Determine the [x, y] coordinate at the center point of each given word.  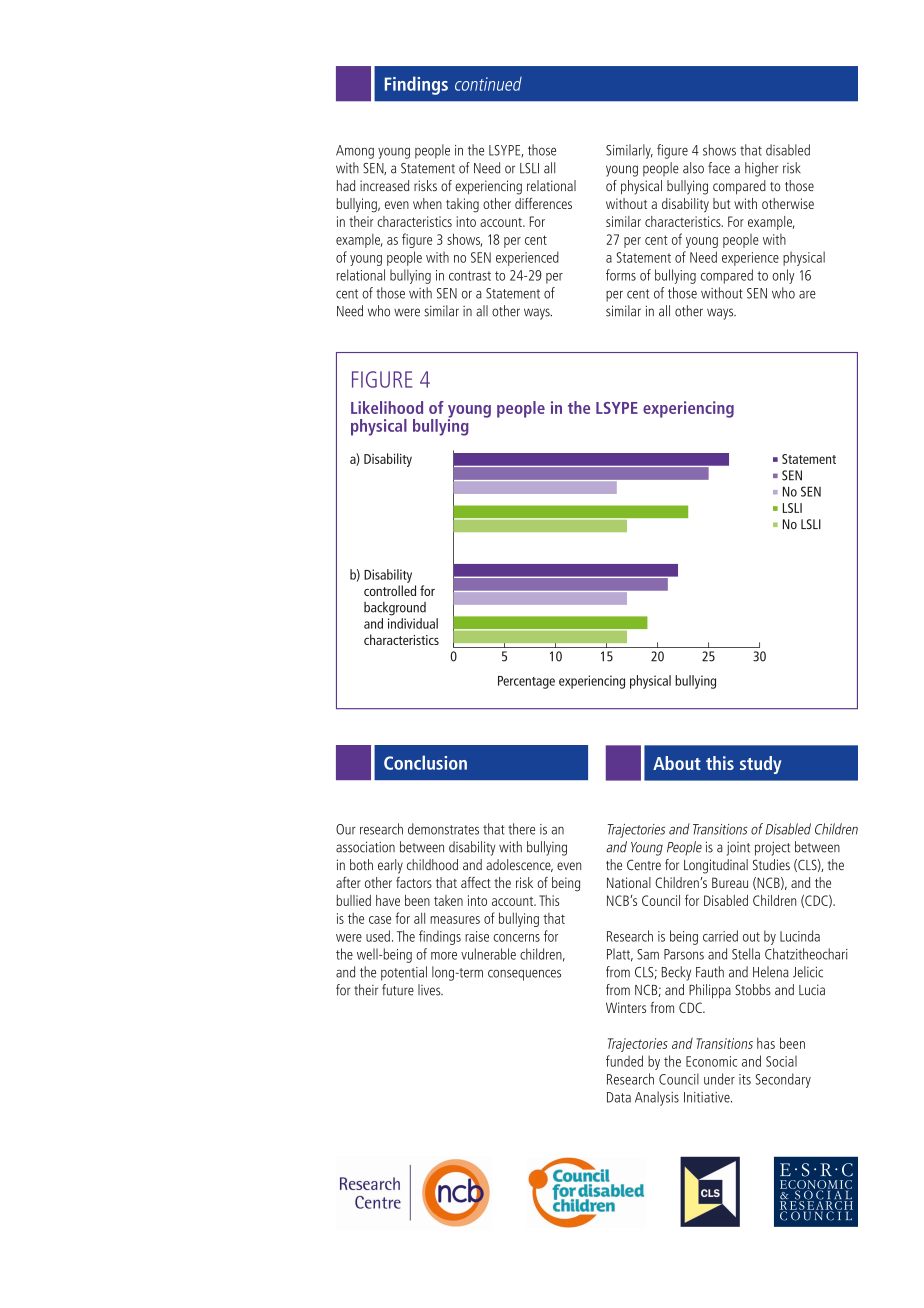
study [760, 765]
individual [413, 623]
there [521, 829]
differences [543, 203]
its [745, 1079]
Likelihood [387, 407]
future [398, 990]
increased [384, 185]
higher [761, 169]
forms [621, 275]
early [390, 866]
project [772, 849]
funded [624, 1061]
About [677, 763]
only [783, 276]
